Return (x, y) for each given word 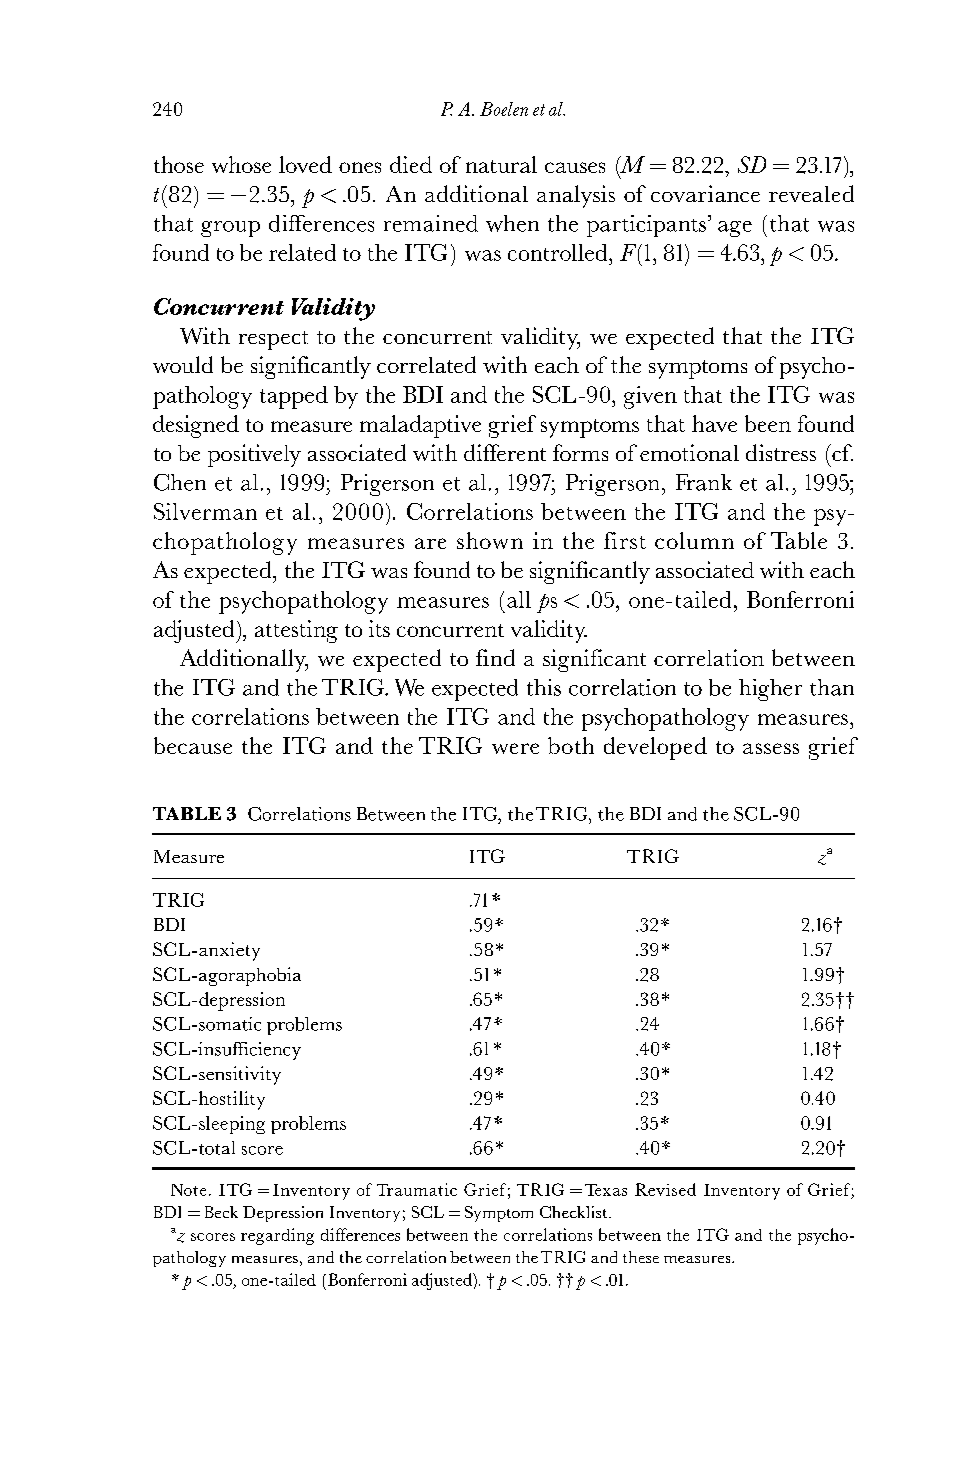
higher (770, 690)
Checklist (575, 1212)
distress (781, 452)
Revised (665, 1189)
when (512, 223)
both (571, 745)
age (735, 229)
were (515, 748)
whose (241, 164)
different (505, 452)
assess (771, 748)
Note (188, 1190)
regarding (277, 1236)
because (193, 745)
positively (254, 455)
